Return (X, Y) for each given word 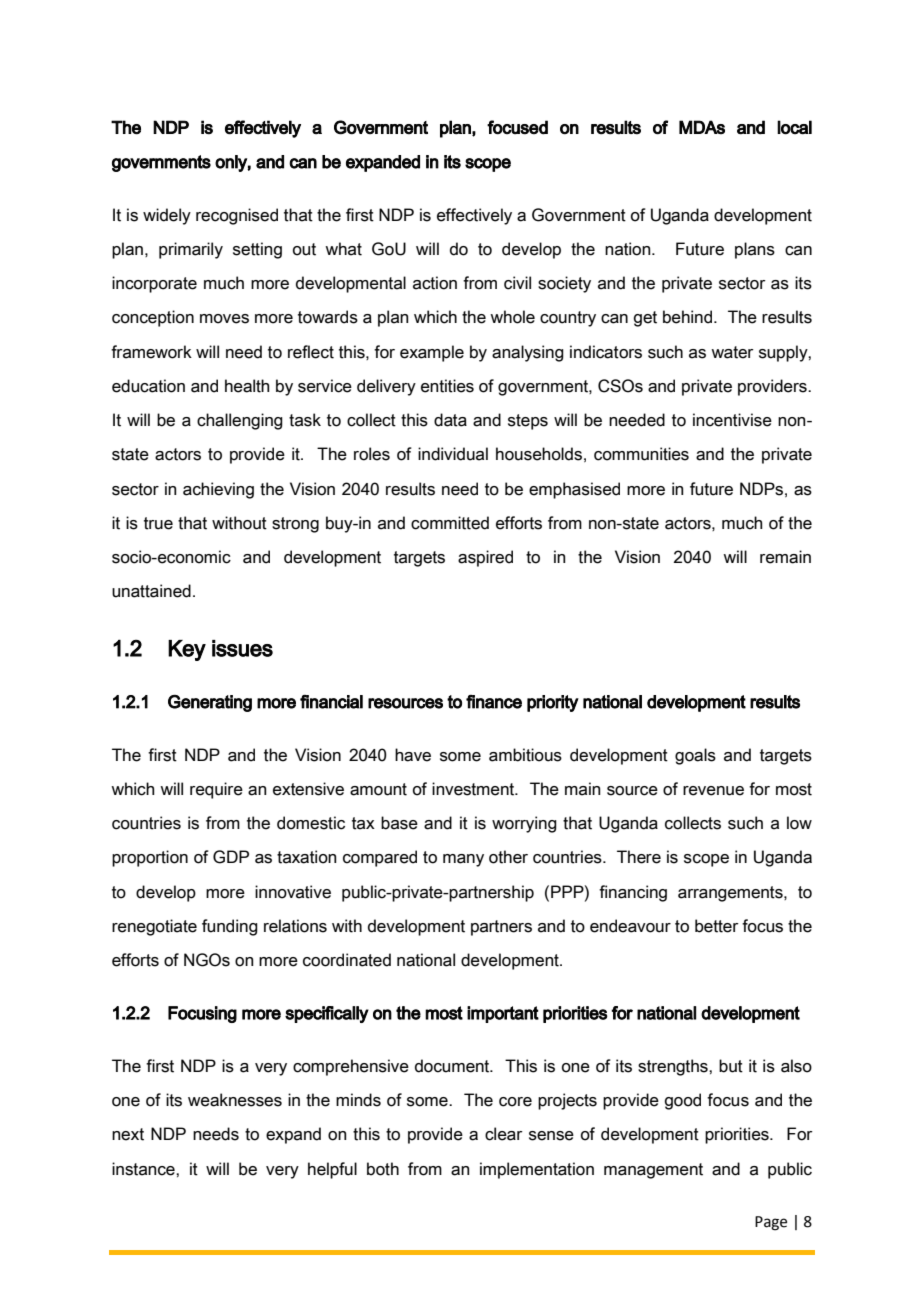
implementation (537, 1170)
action (435, 283)
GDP (231, 857)
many (463, 860)
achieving (218, 490)
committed (450, 523)
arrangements (731, 894)
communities (641, 454)
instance (144, 1169)
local (794, 127)
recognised (237, 216)
